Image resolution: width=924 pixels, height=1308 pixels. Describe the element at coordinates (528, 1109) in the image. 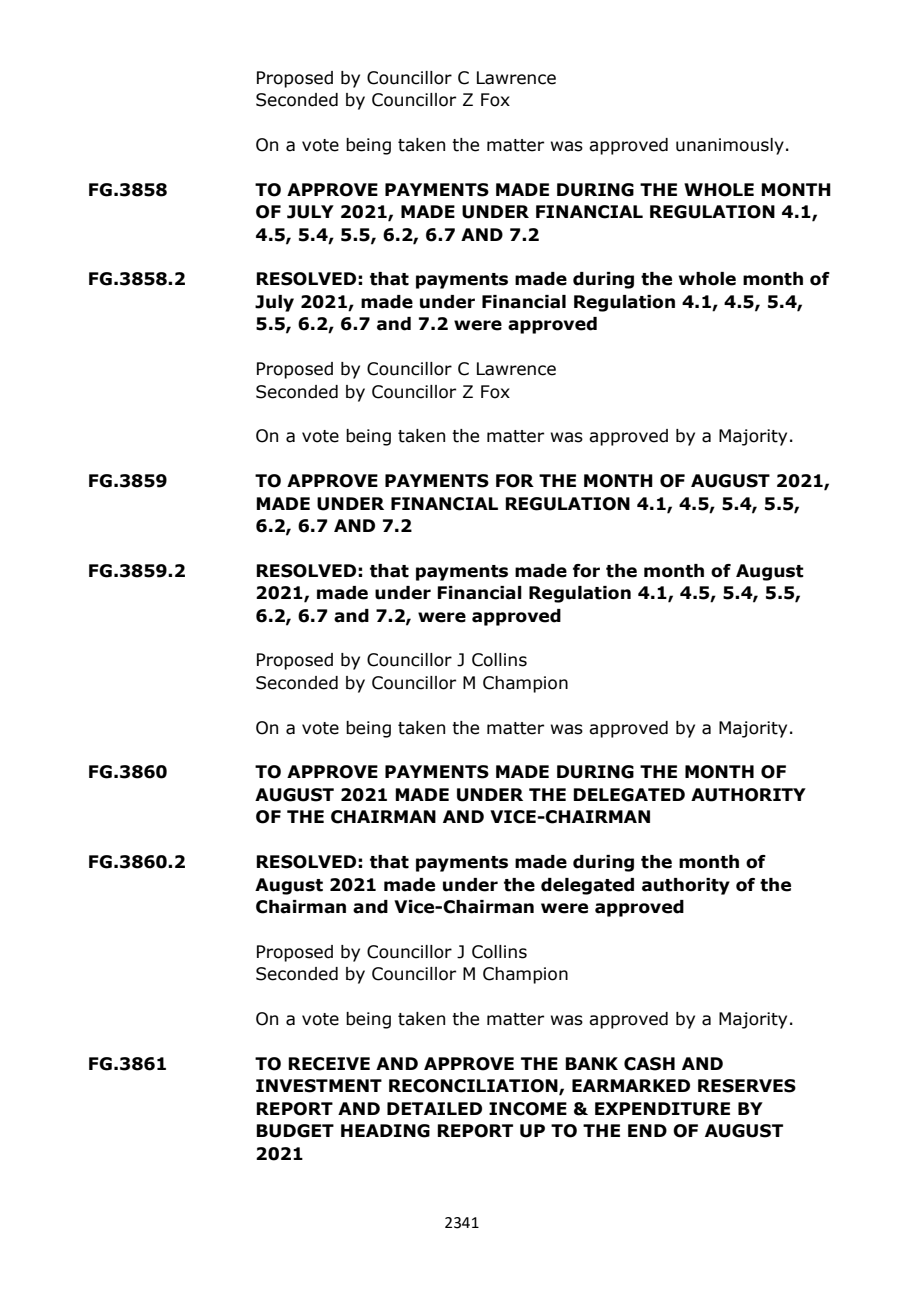

I see `INCOME` at that location.
